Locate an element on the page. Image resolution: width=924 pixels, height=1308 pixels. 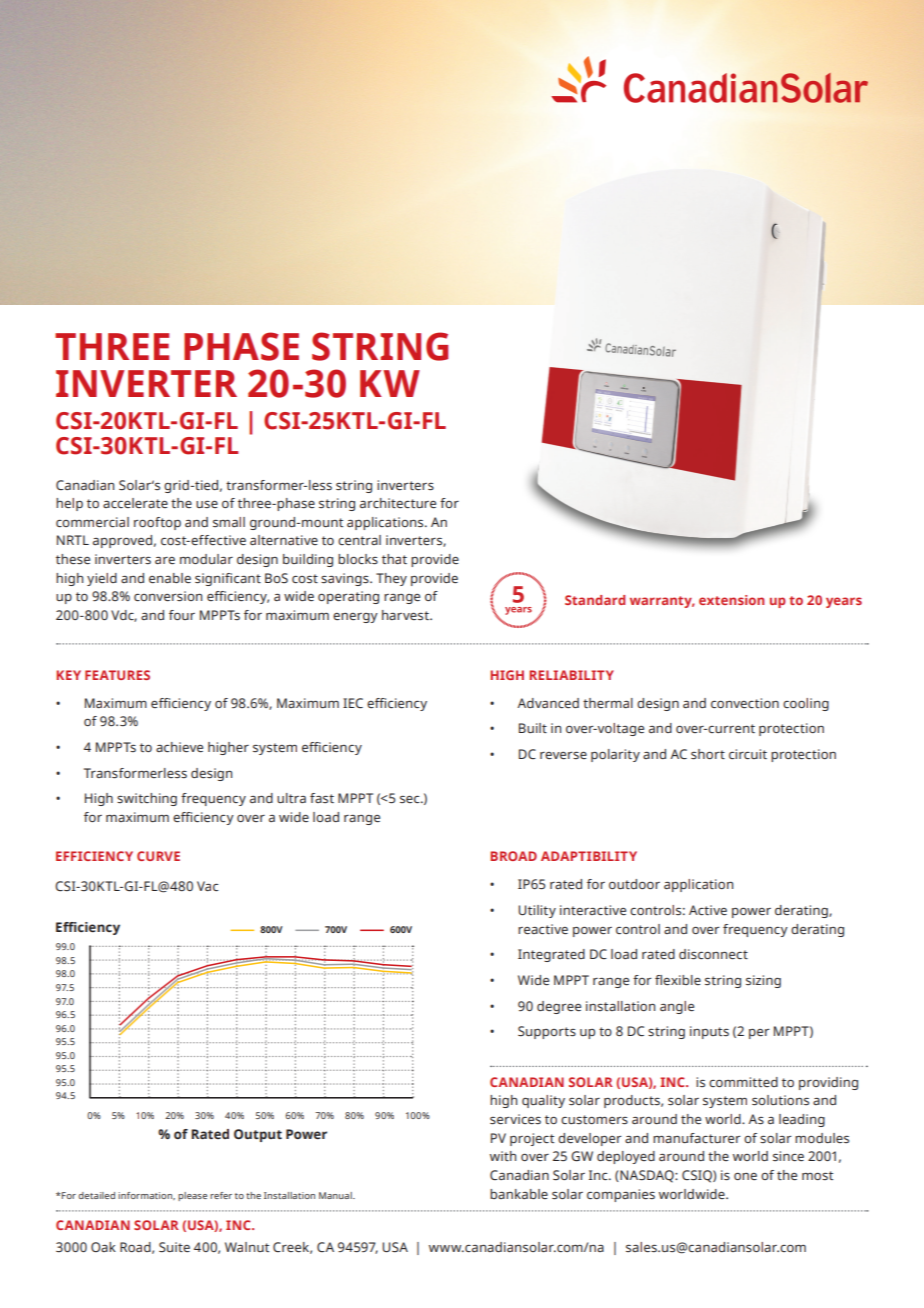
one is located at coordinates (745, 1176).
